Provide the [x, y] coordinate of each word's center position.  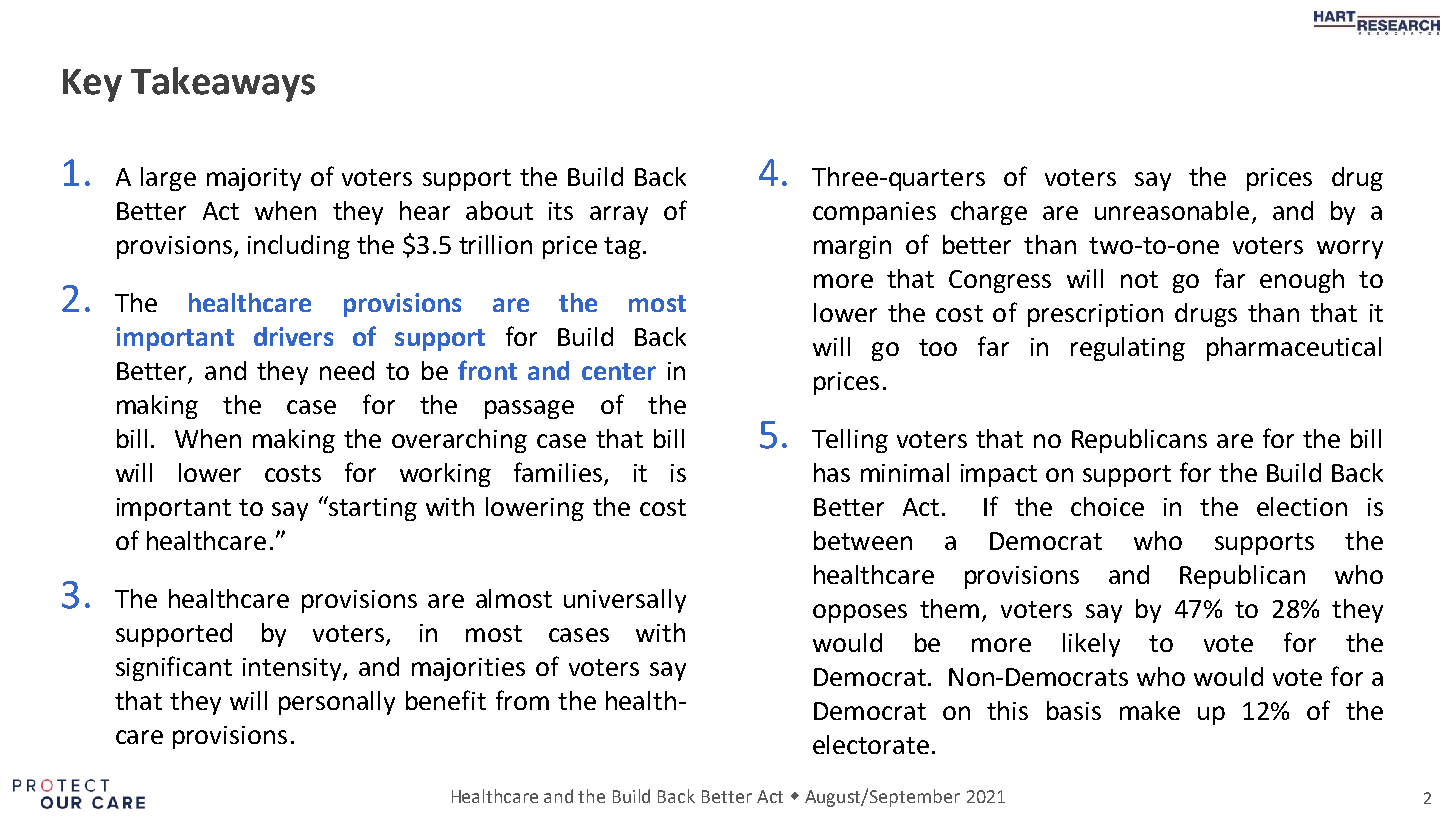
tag [622, 248]
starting [372, 508]
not [1139, 279]
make [1150, 710]
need [347, 370]
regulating [1128, 349]
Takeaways [223, 84]
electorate [871, 744]
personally [337, 703]
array [619, 215]
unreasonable [1172, 210]
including [299, 247]
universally [625, 601]
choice [1107, 506]
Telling [850, 441]
